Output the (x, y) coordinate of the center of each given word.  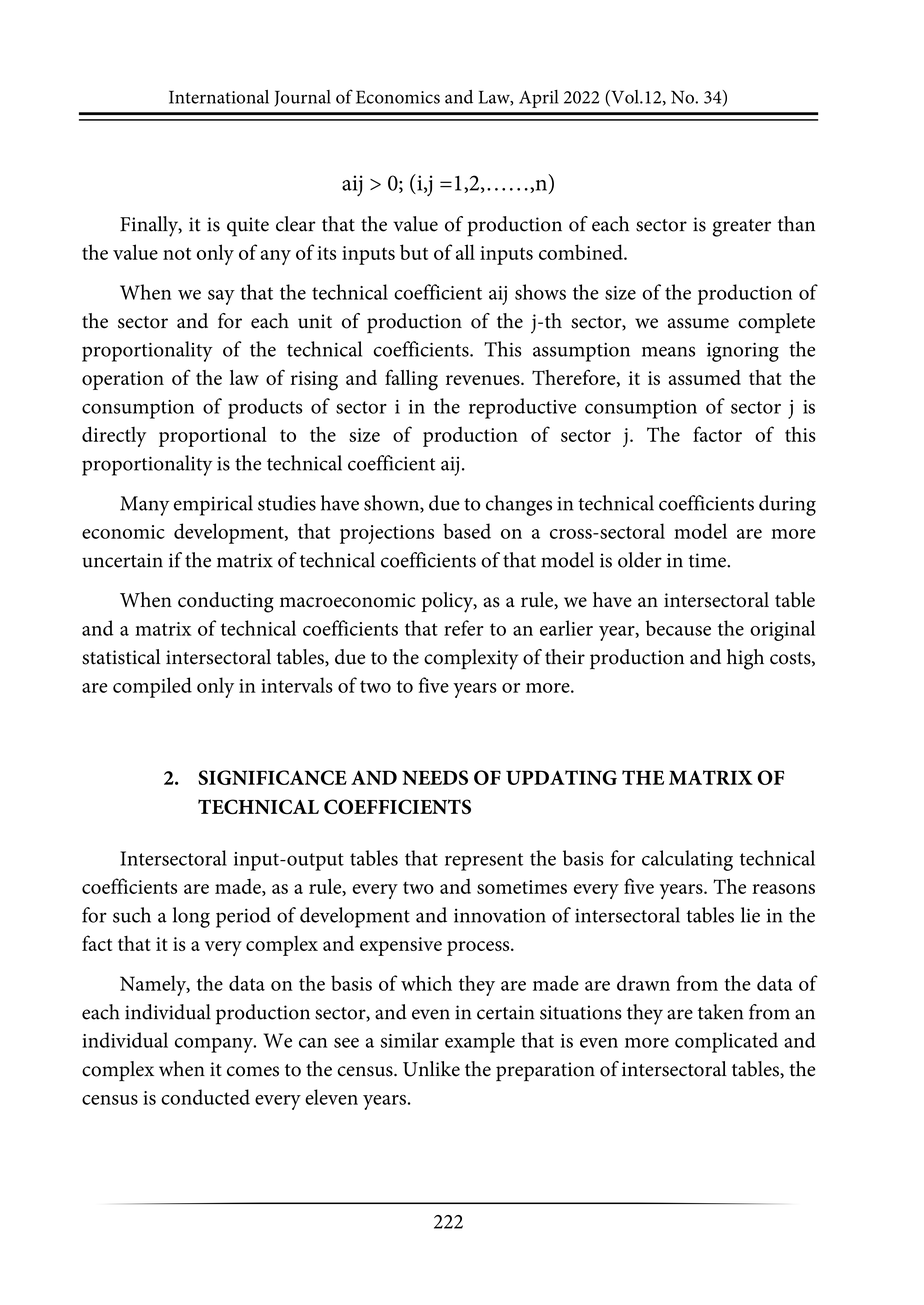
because (678, 628)
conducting (226, 602)
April (539, 99)
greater (742, 228)
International (219, 97)
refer (464, 628)
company (215, 1045)
